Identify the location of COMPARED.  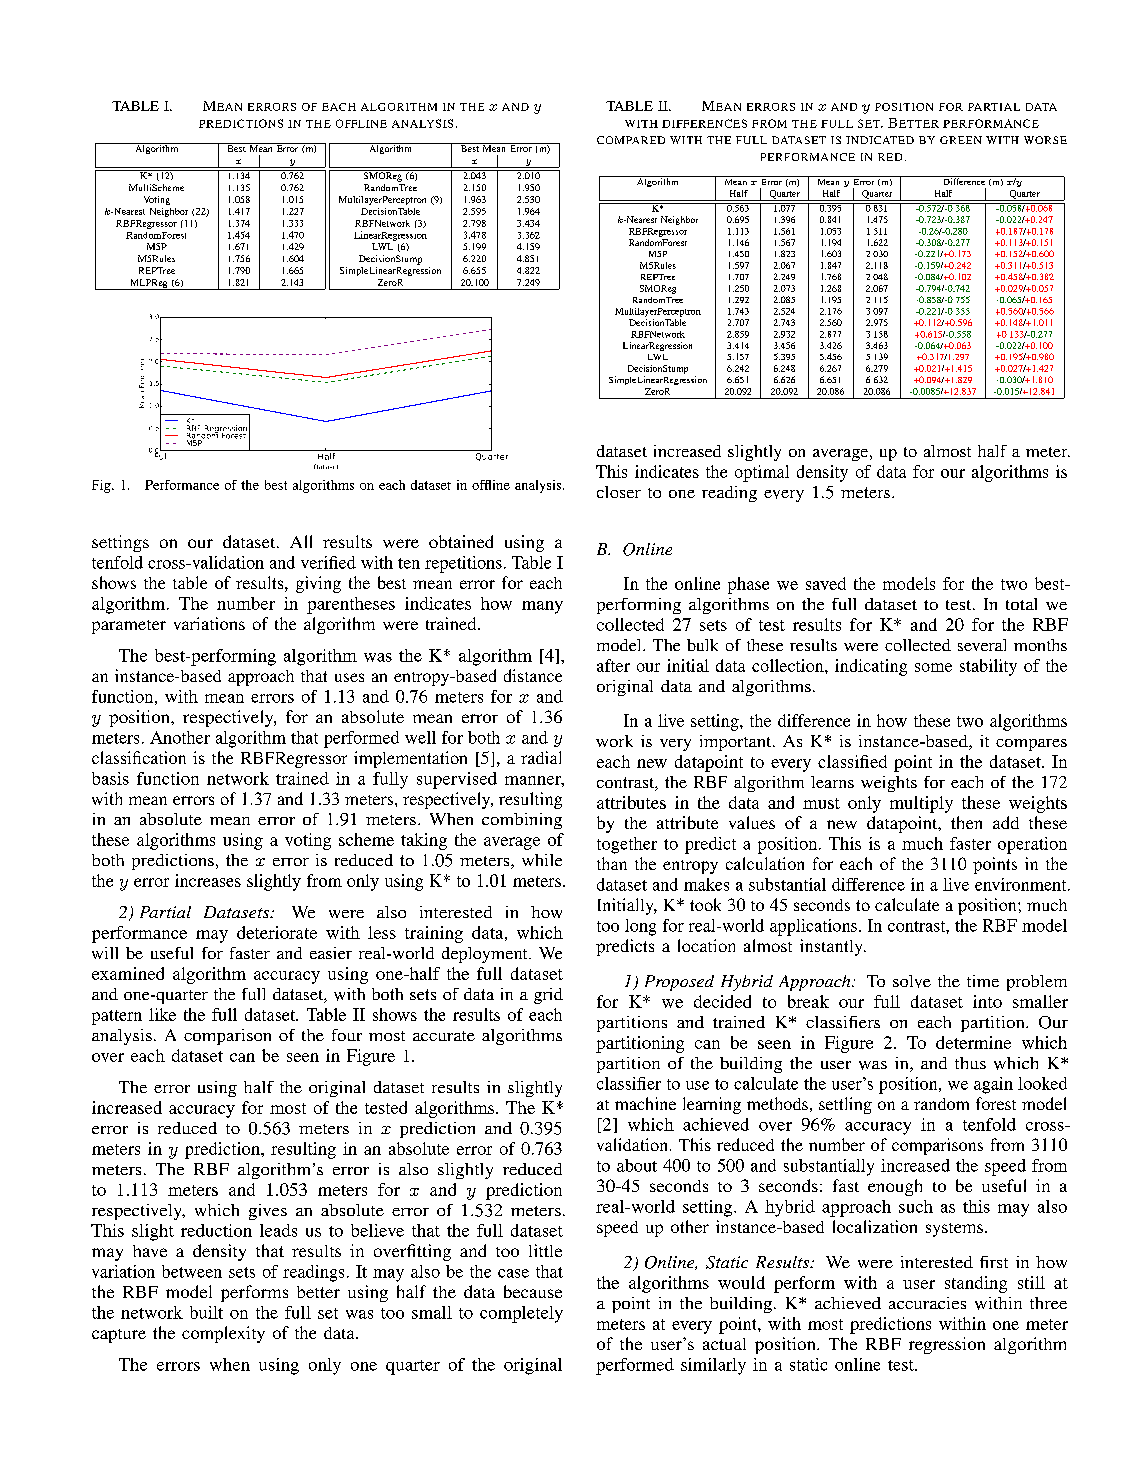
(631, 140).
